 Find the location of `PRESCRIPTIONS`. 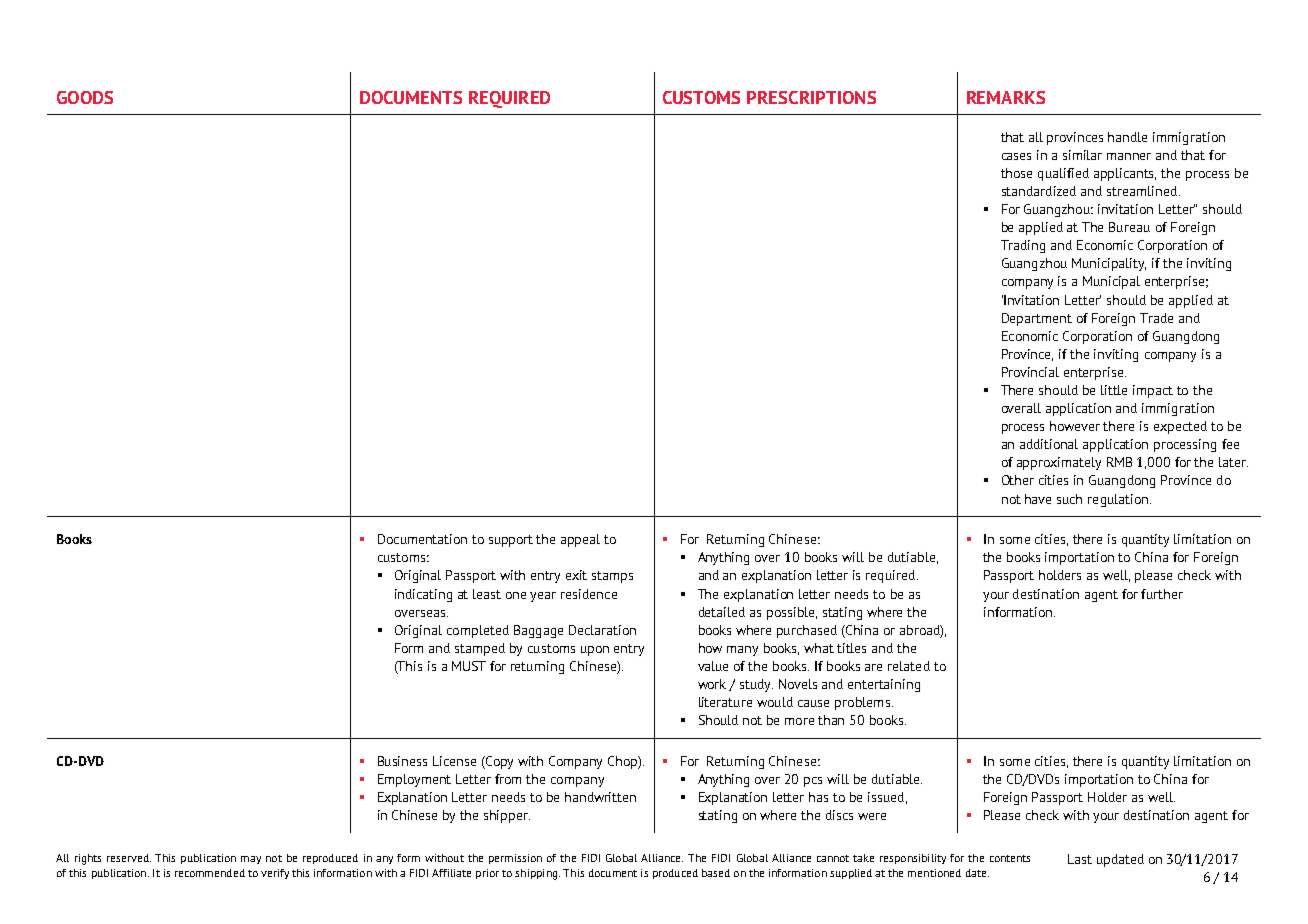

PRESCRIPTIONS is located at coordinates (811, 97).
